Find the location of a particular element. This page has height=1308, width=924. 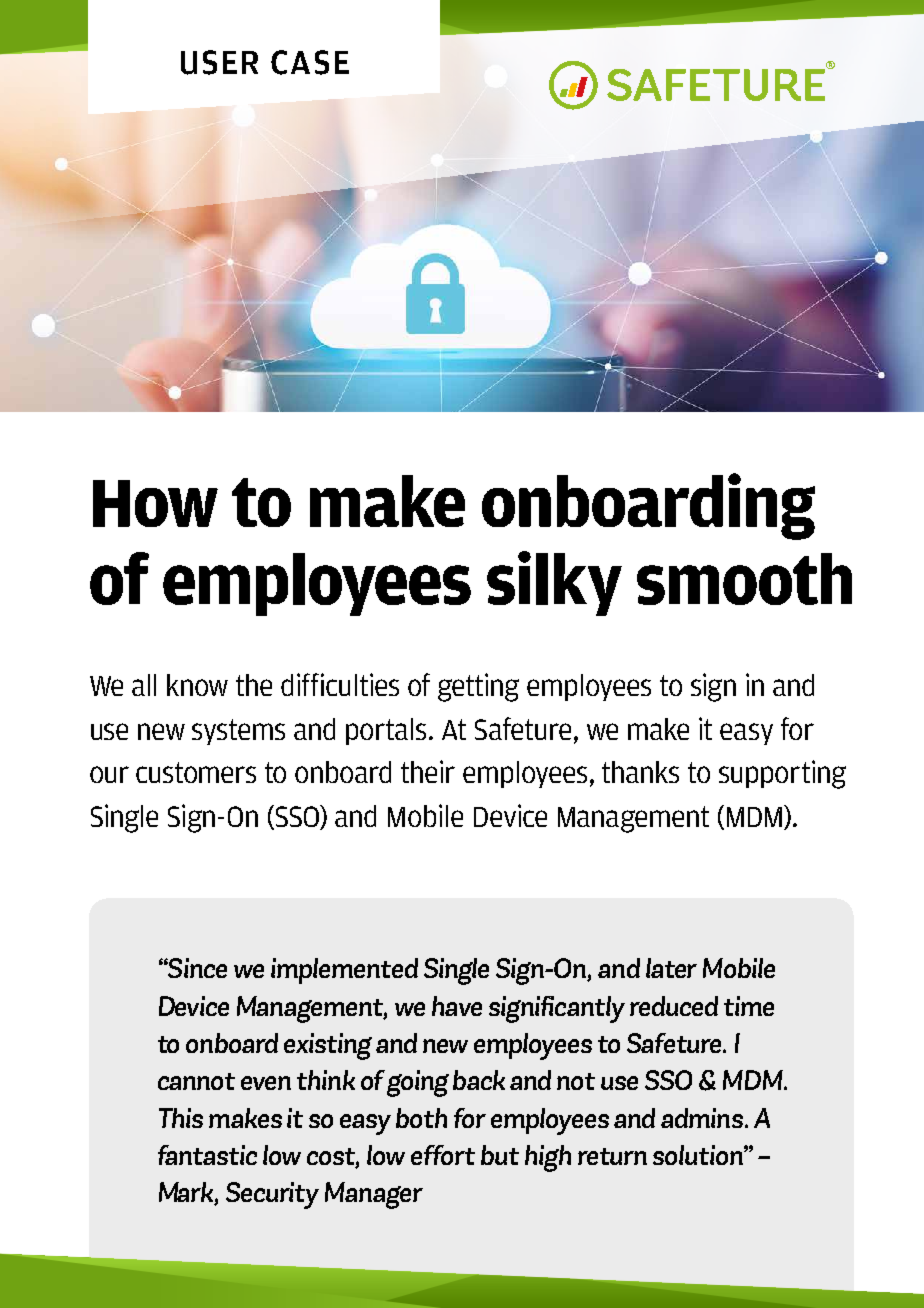

CASE is located at coordinates (310, 62).
